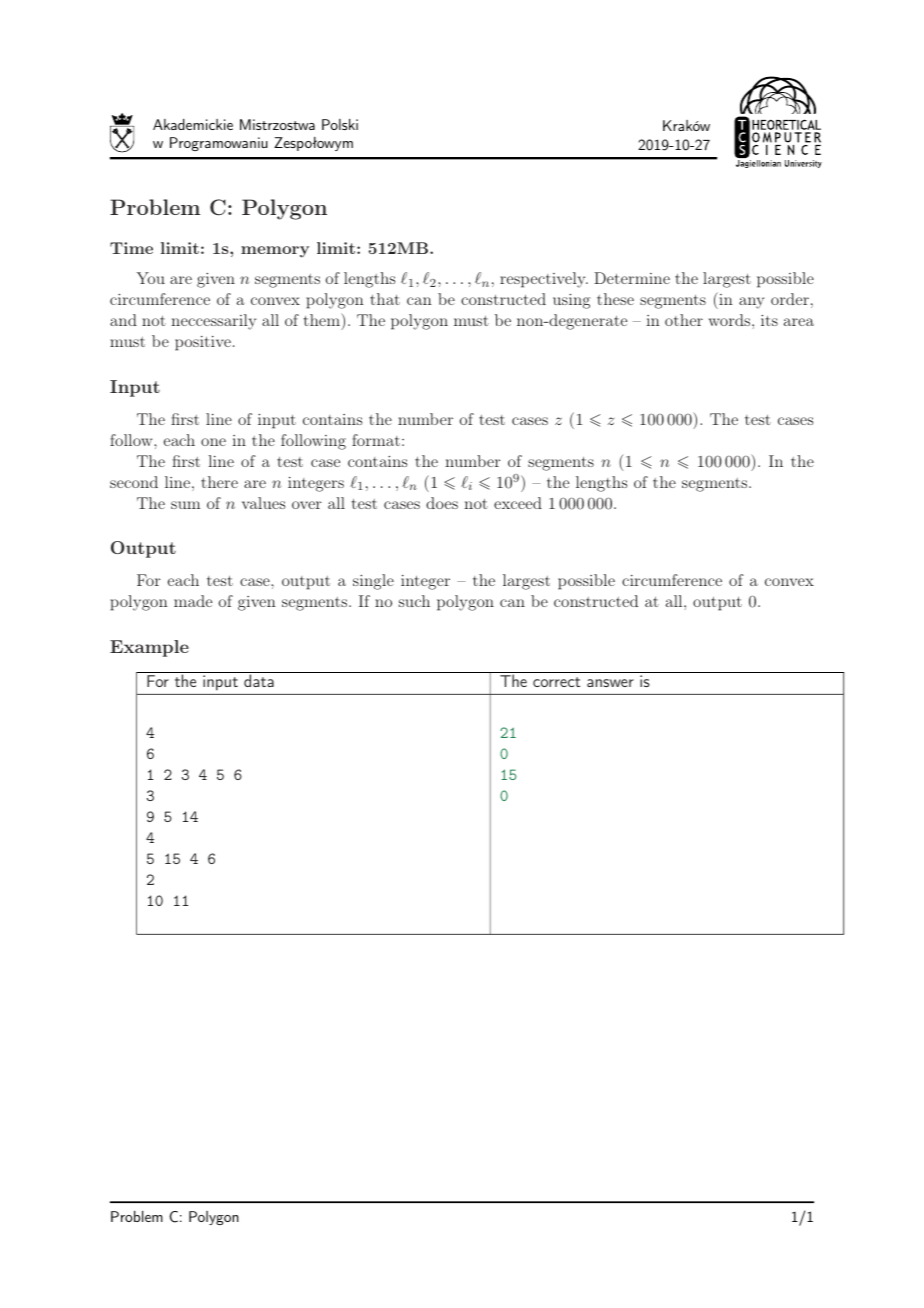  What do you see at coordinates (544, 280) in the page?
I see `respectively` at bounding box center [544, 280].
